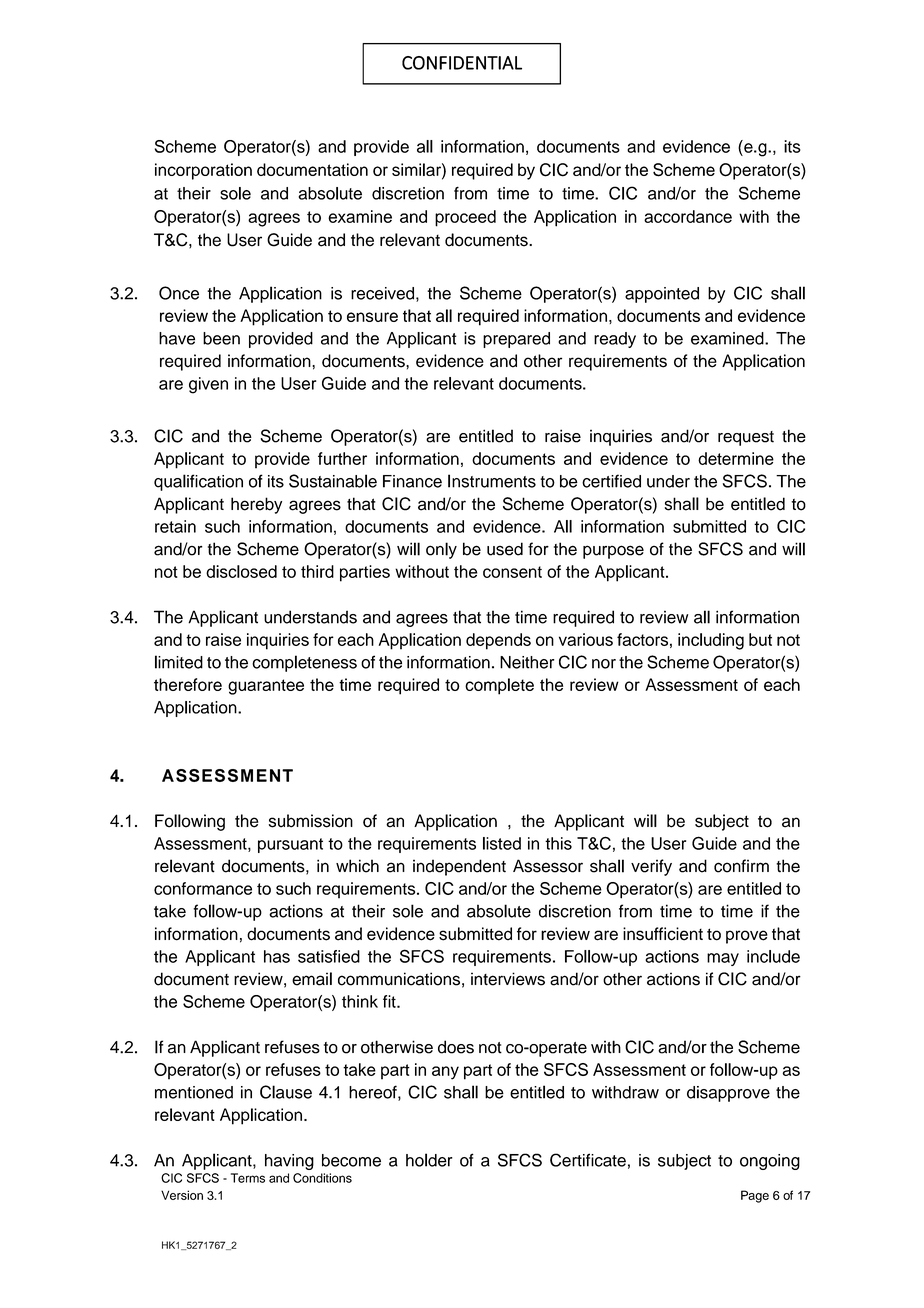 This screenshot has height=1308, width=924. Describe the element at coordinates (492, 481) in the screenshot. I see `Instruments` at that location.
